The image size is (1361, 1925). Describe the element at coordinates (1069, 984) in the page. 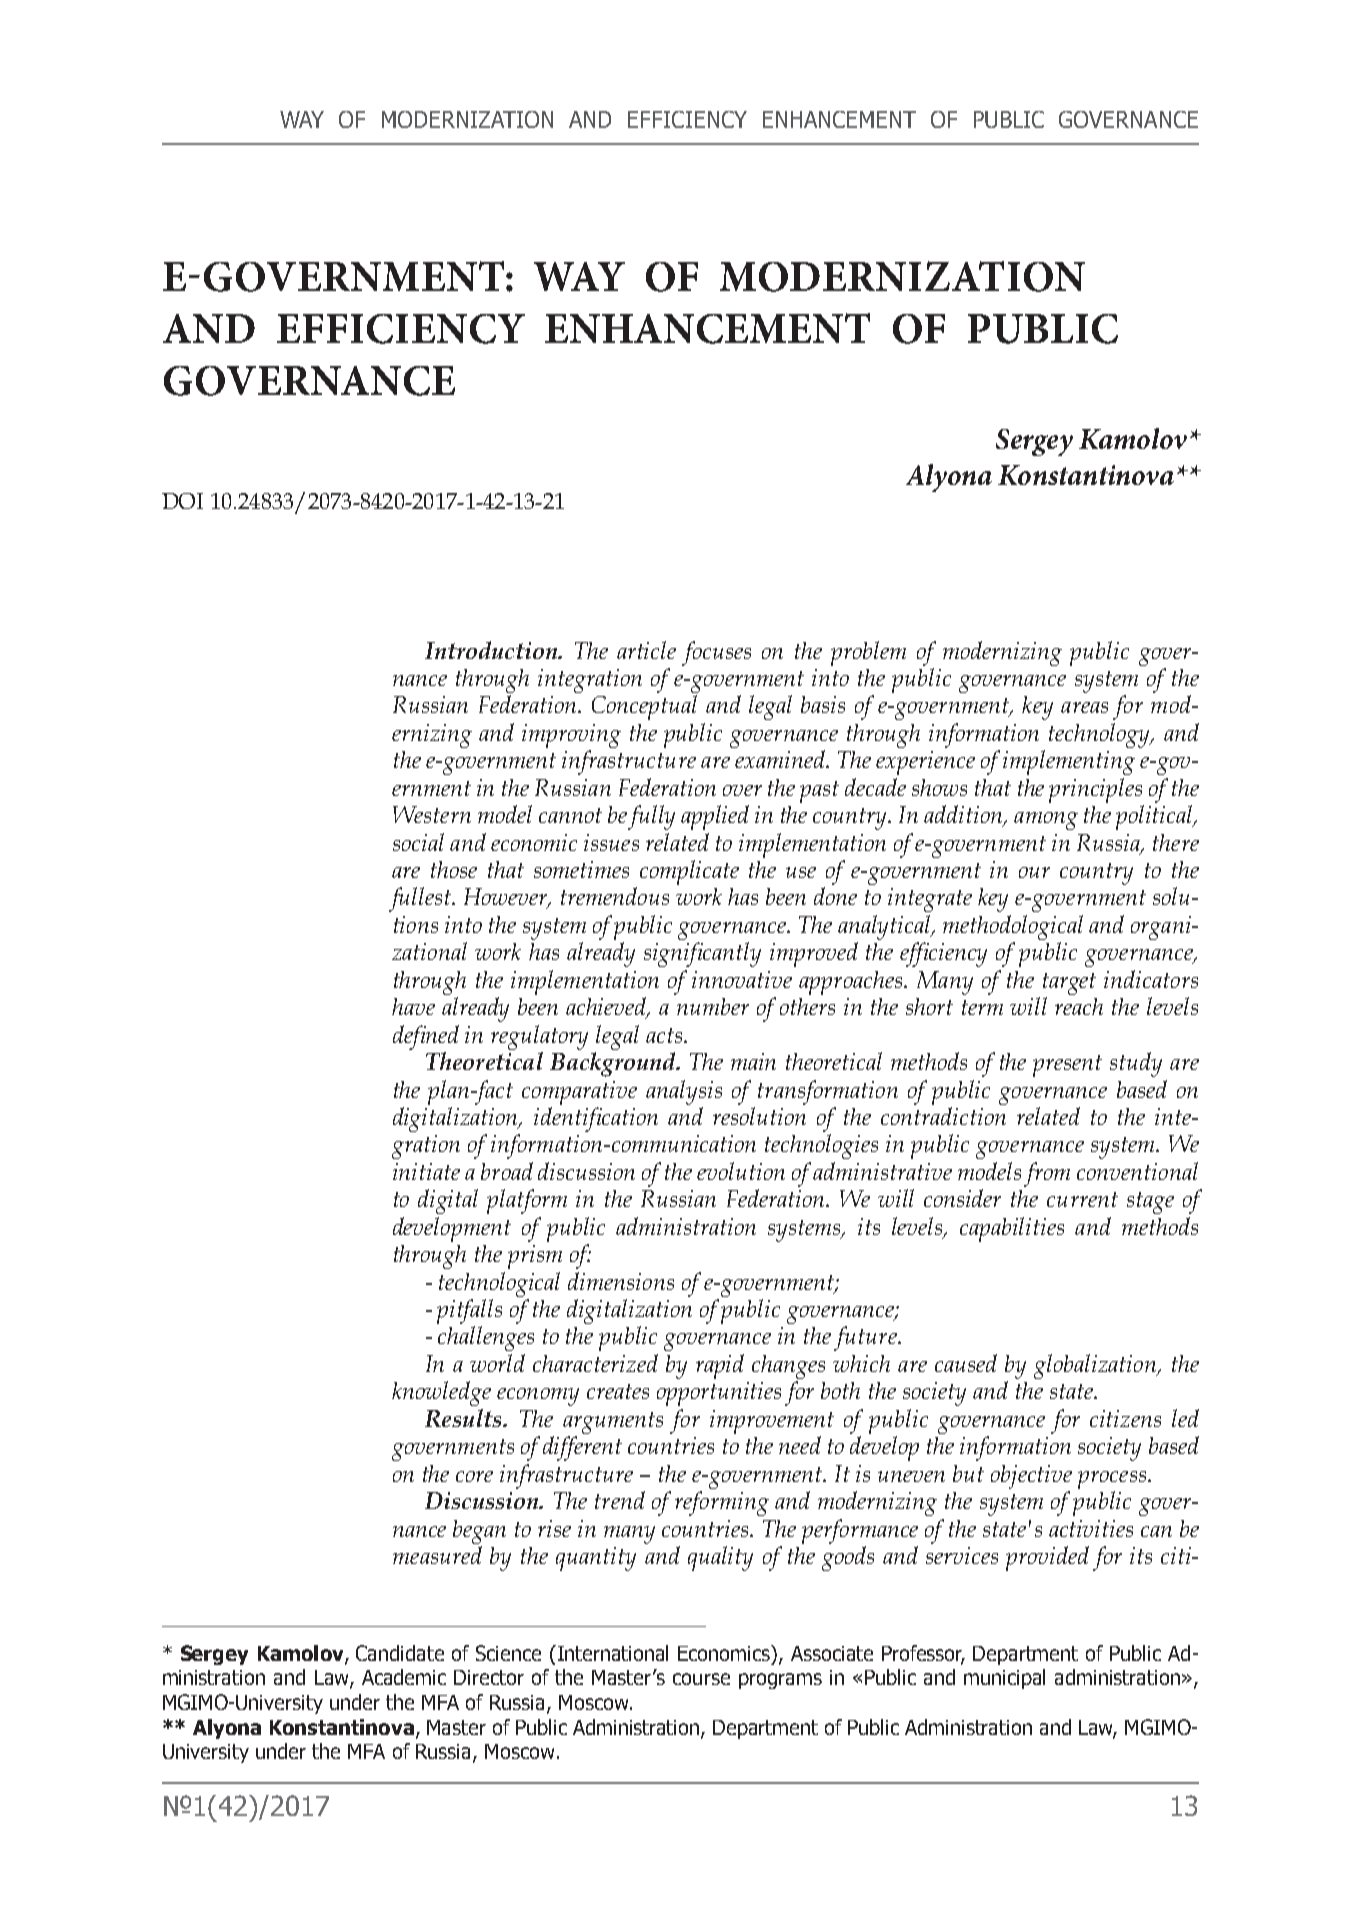

I see `target` at that location.
